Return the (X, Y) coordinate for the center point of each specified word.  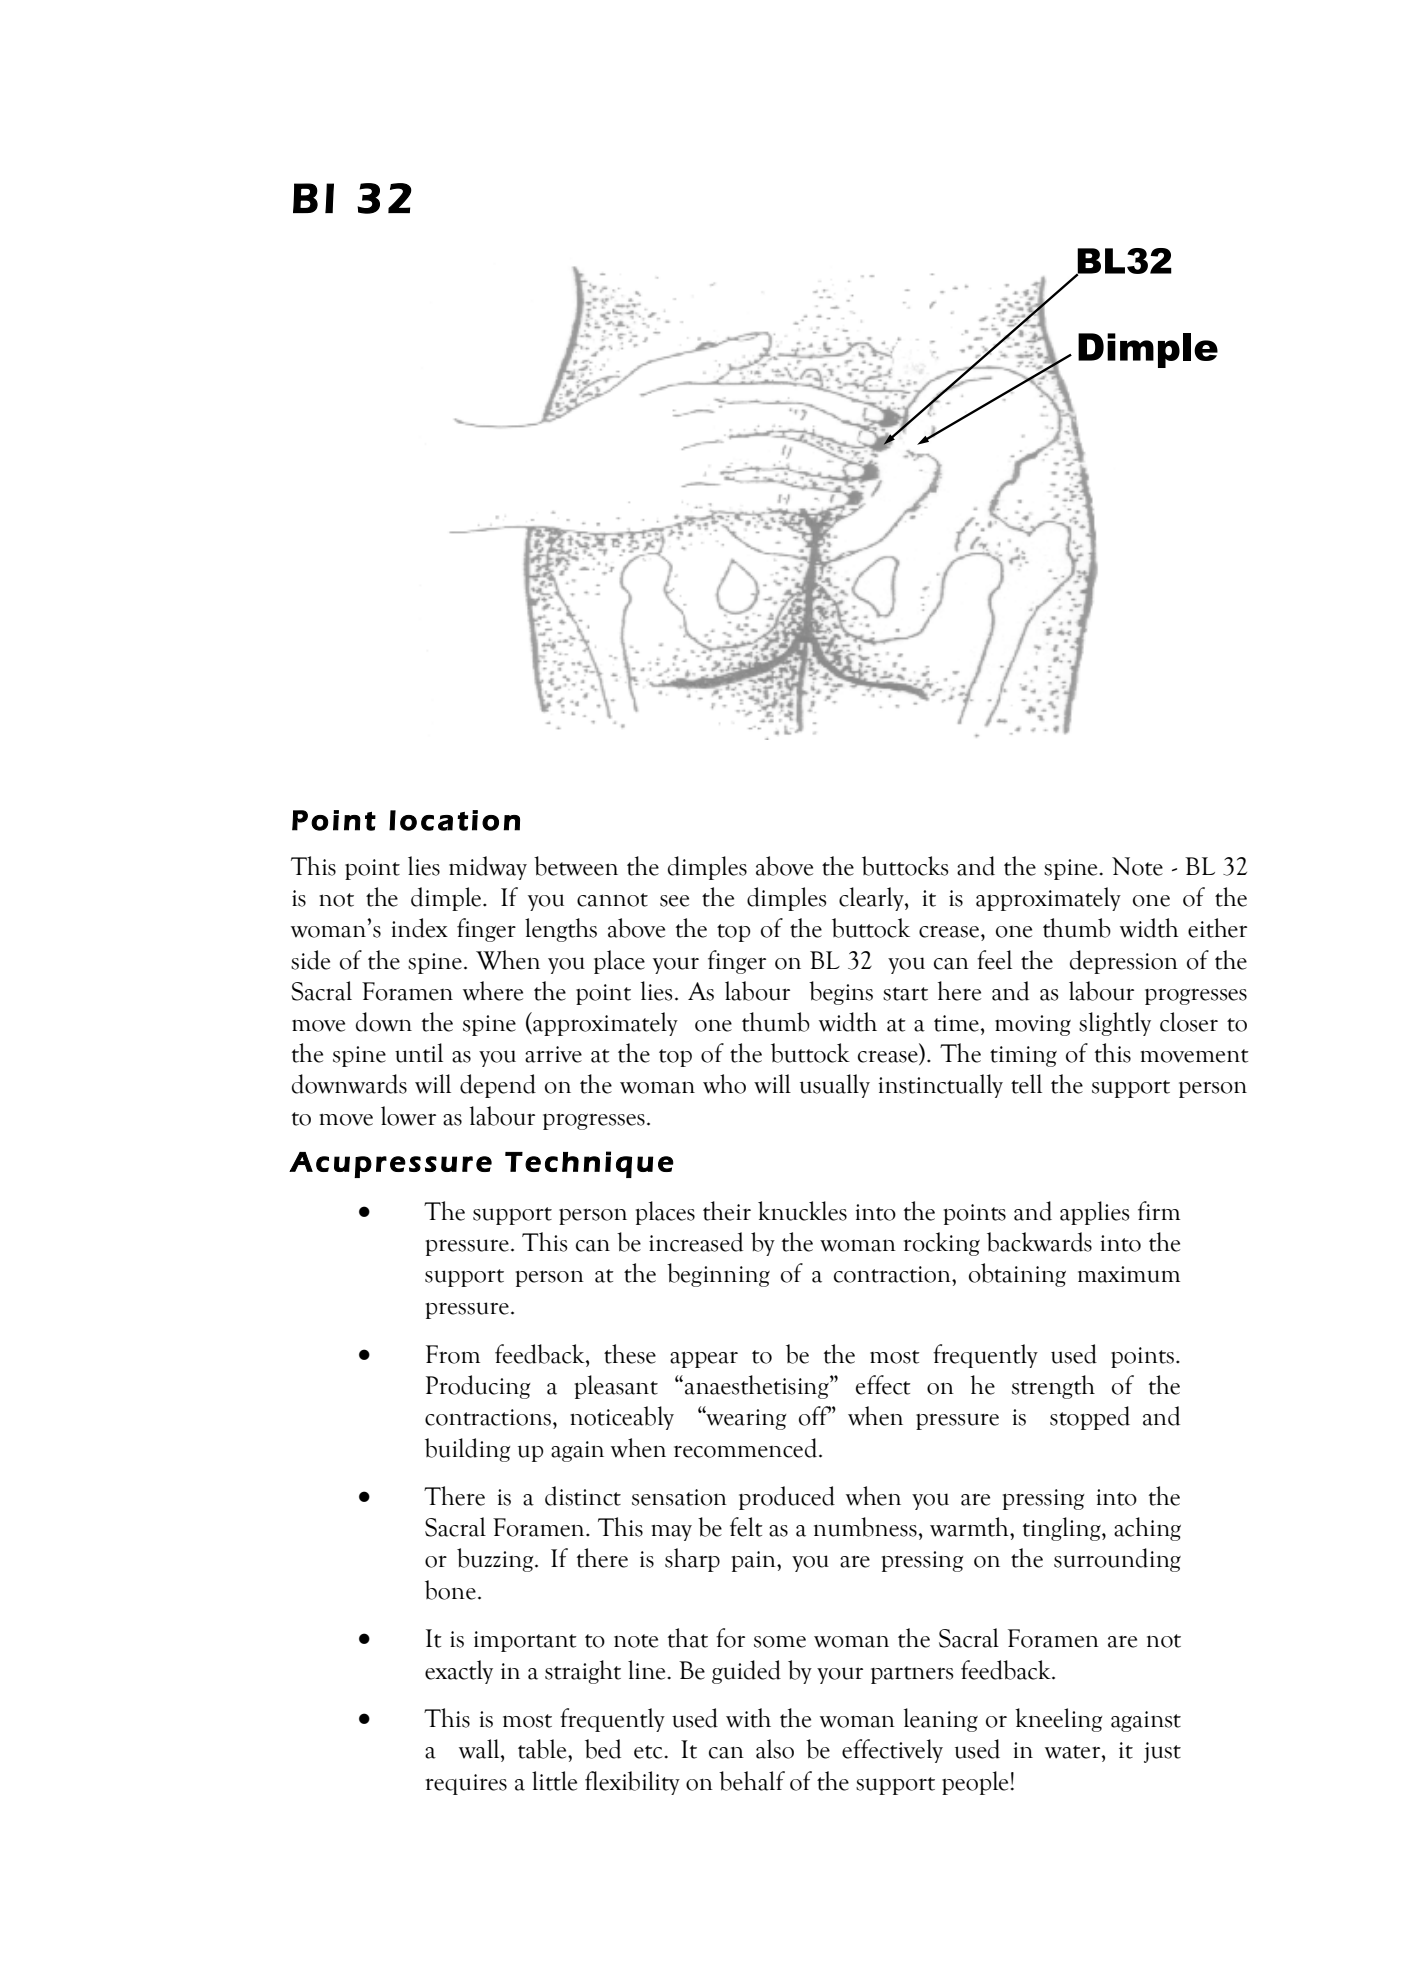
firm (1159, 1210)
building (467, 1450)
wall (480, 1749)
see (674, 901)
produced (787, 1498)
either (1217, 928)
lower (408, 1116)
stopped (1090, 1418)
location (454, 820)
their (727, 1211)
